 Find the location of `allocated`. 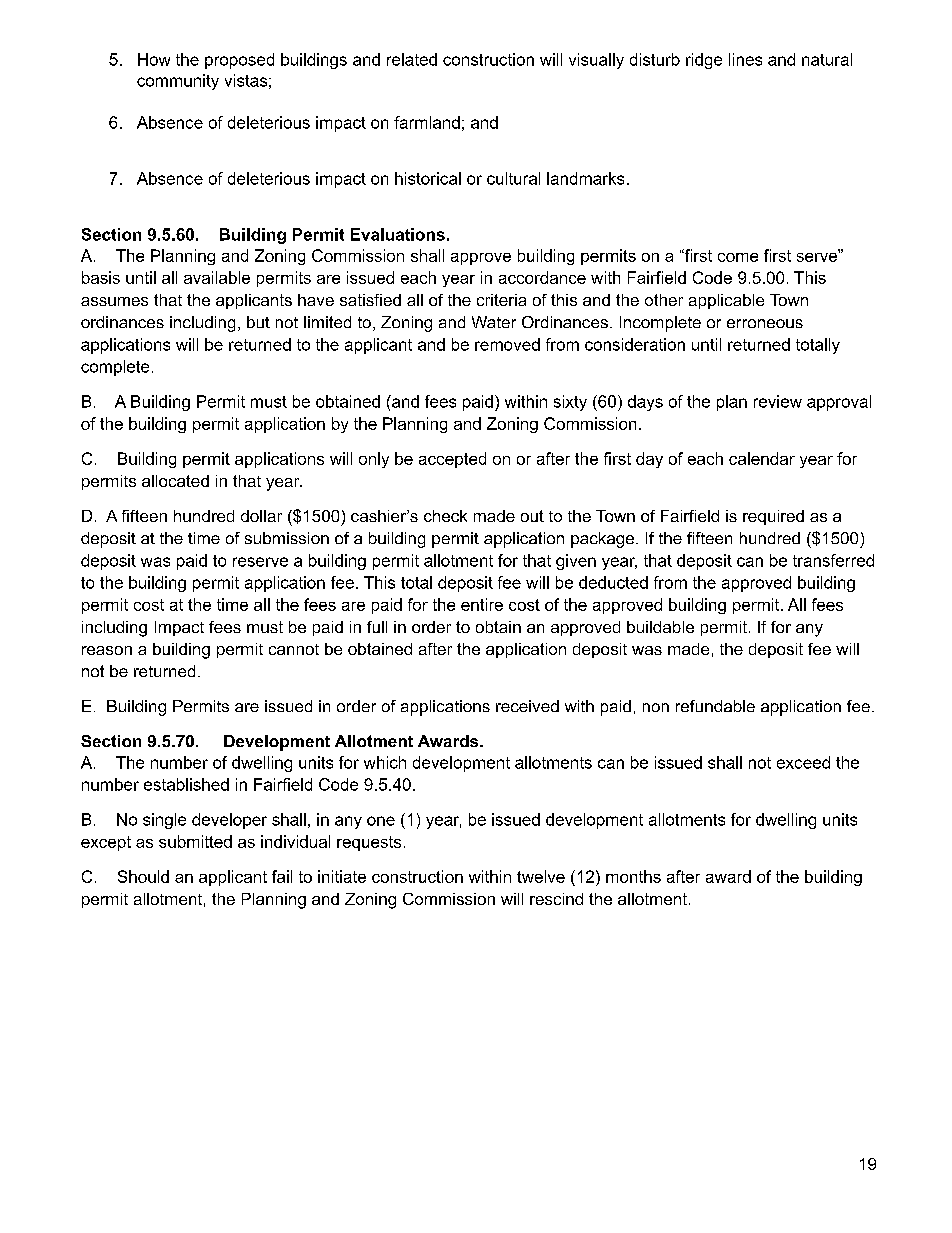

allocated is located at coordinates (175, 481).
